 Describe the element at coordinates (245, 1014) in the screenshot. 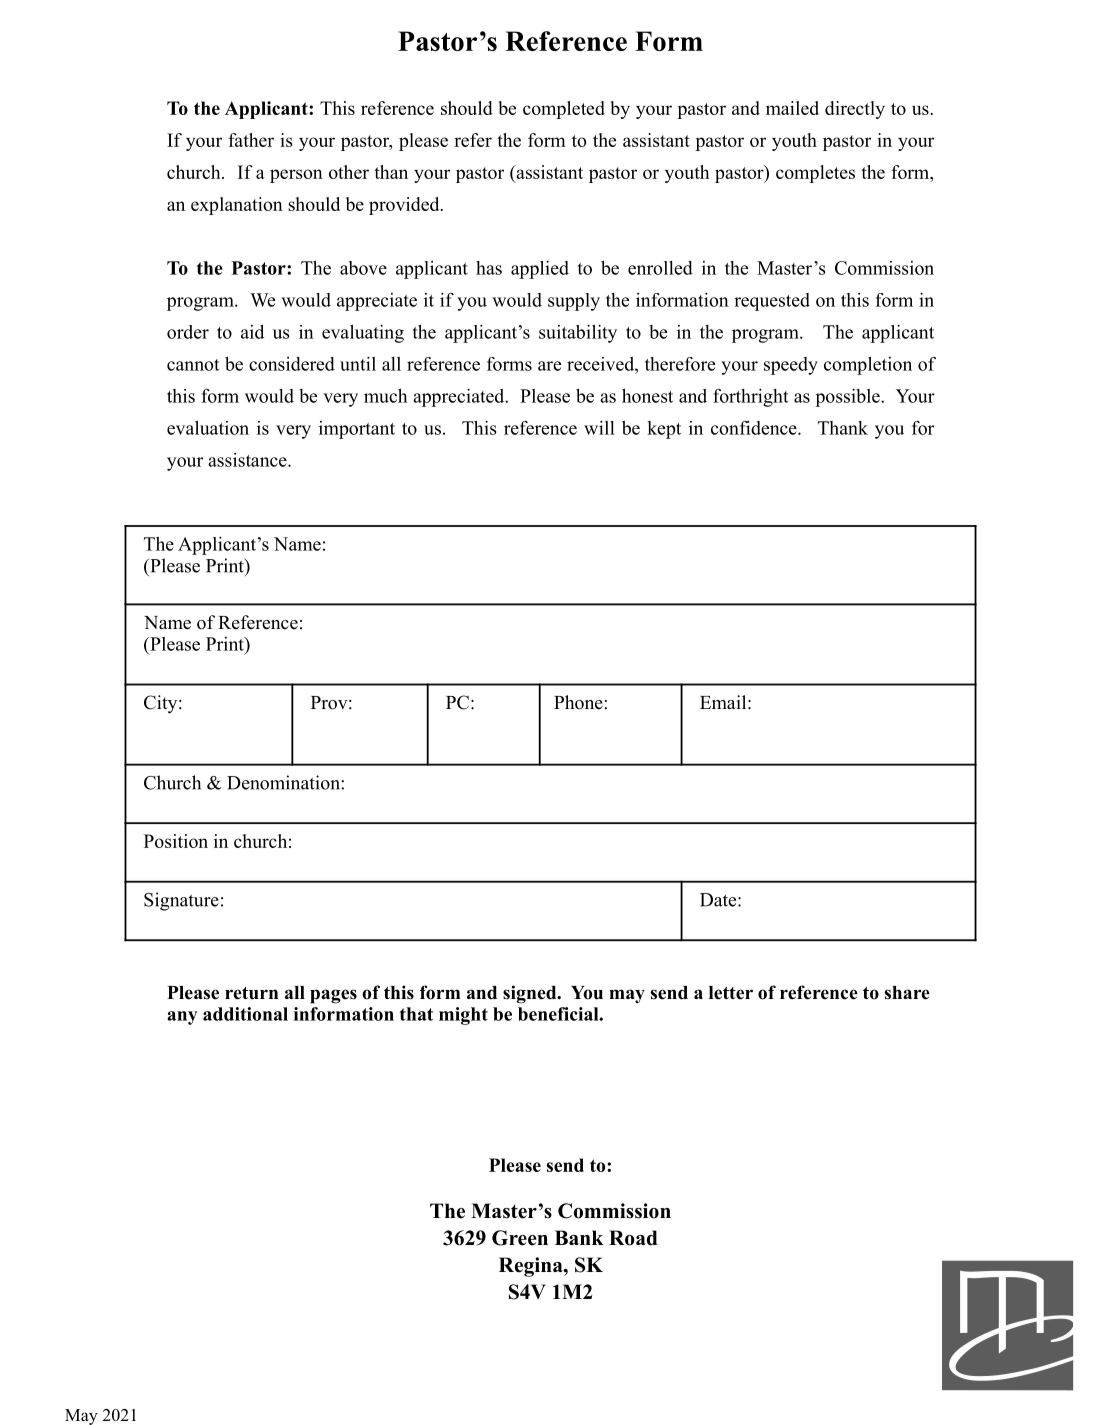

I see `additional` at that location.
